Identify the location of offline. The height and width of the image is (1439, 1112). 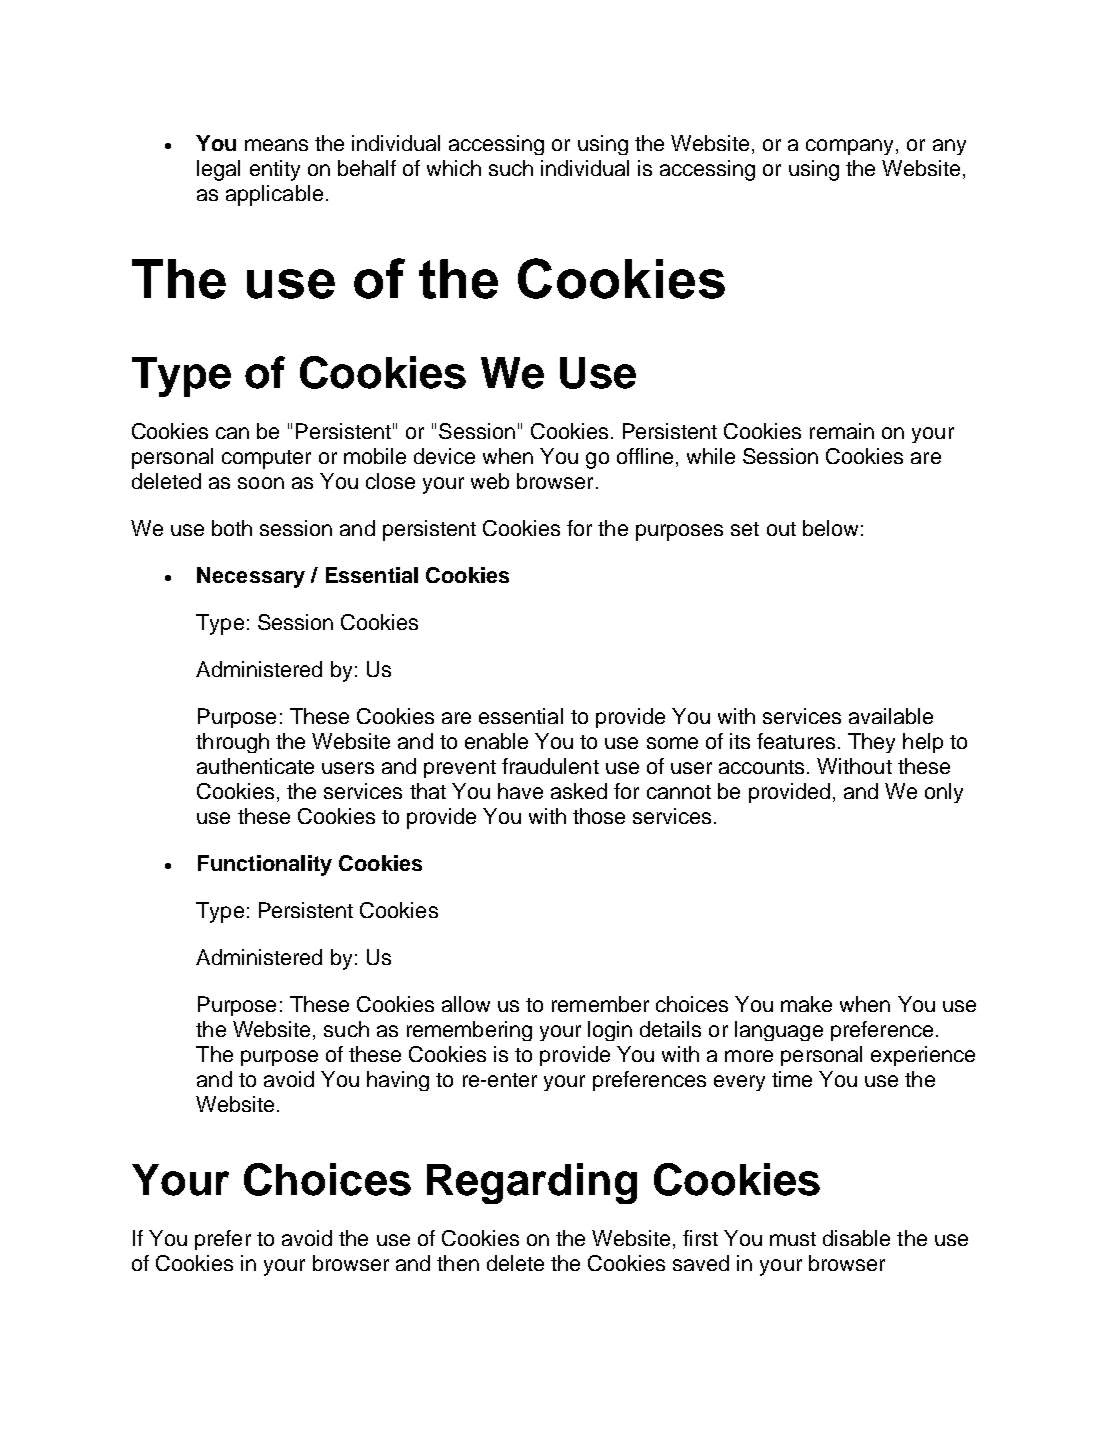
(645, 456).
